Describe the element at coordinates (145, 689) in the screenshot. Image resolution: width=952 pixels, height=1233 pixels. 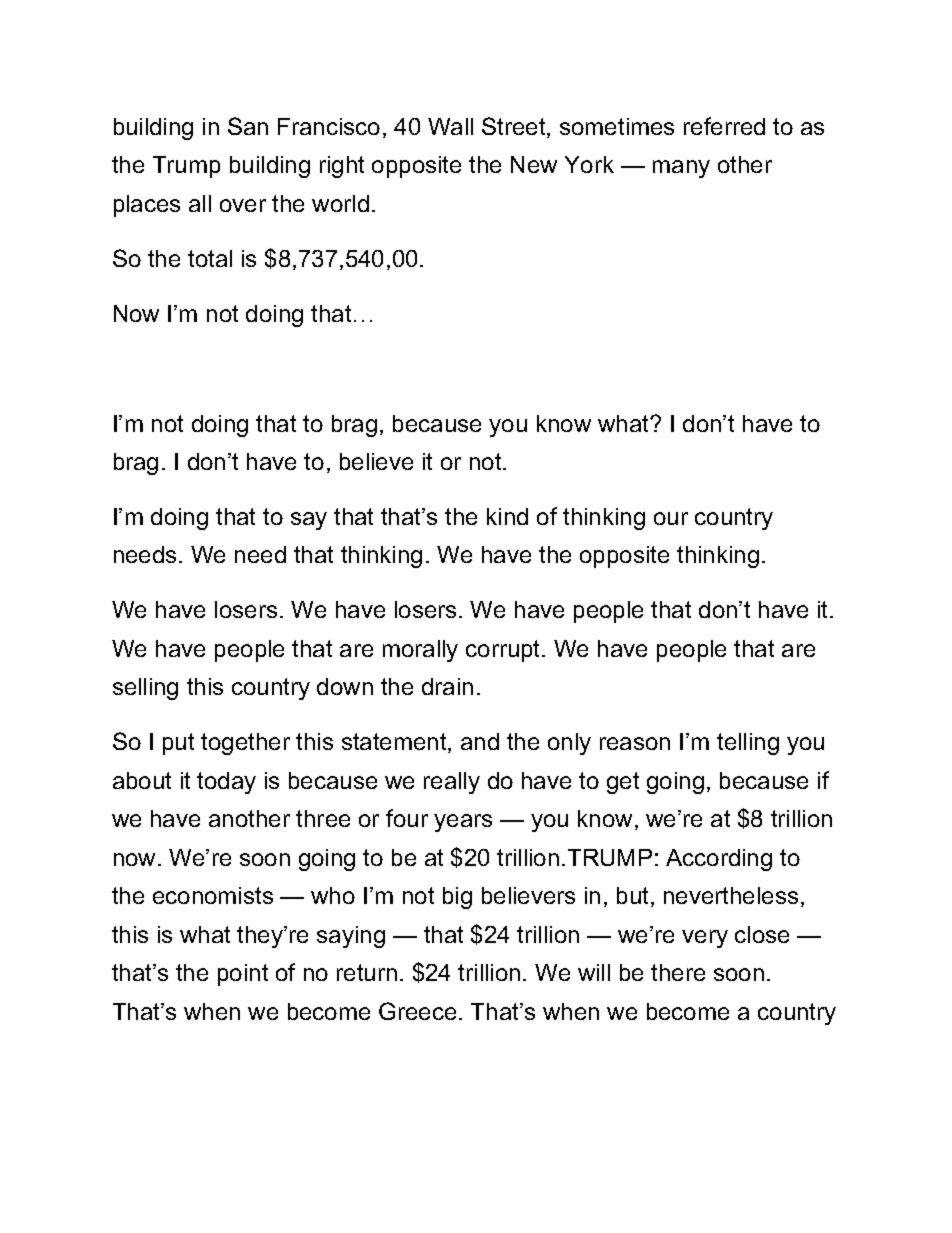
I see `selling` at that location.
